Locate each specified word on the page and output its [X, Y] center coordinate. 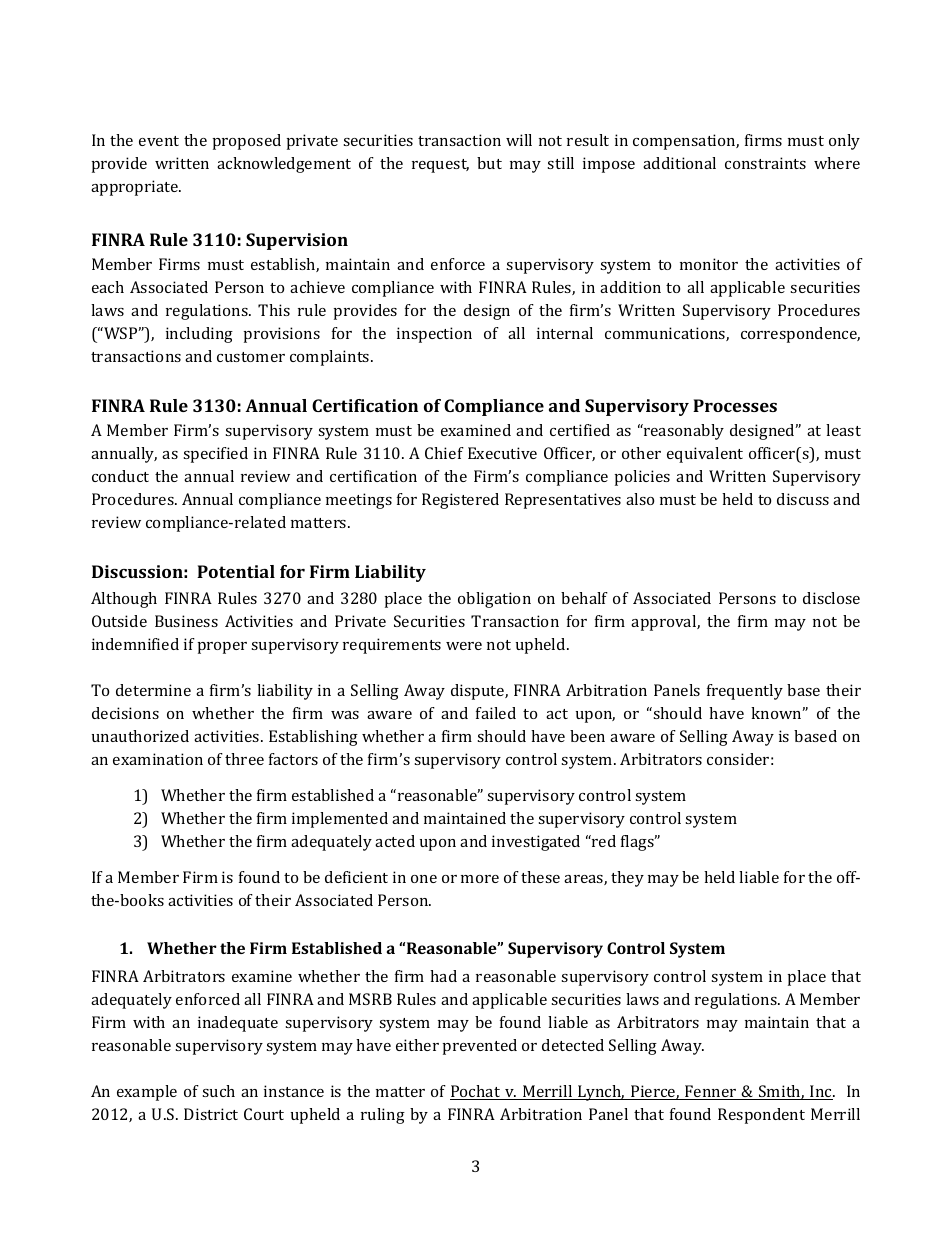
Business [186, 621]
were [464, 646]
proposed [247, 142]
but [489, 163]
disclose [831, 598]
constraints [765, 163]
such [218, 1091]
